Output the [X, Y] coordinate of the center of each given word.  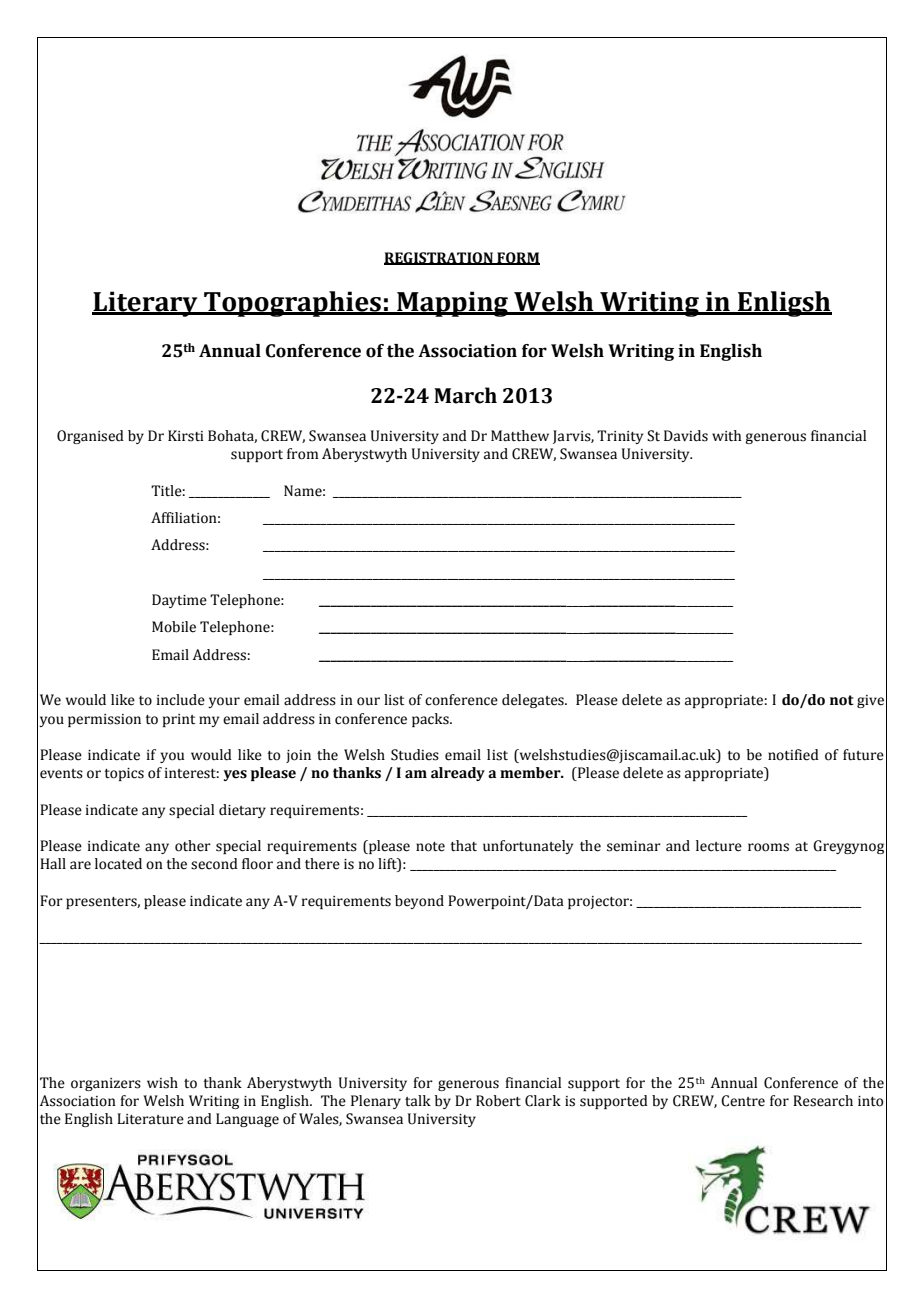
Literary [146, 304]
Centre [743, 1101]
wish [162, 1083]
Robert [498, 1101]
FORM [517, 258]
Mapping [452, 304]
